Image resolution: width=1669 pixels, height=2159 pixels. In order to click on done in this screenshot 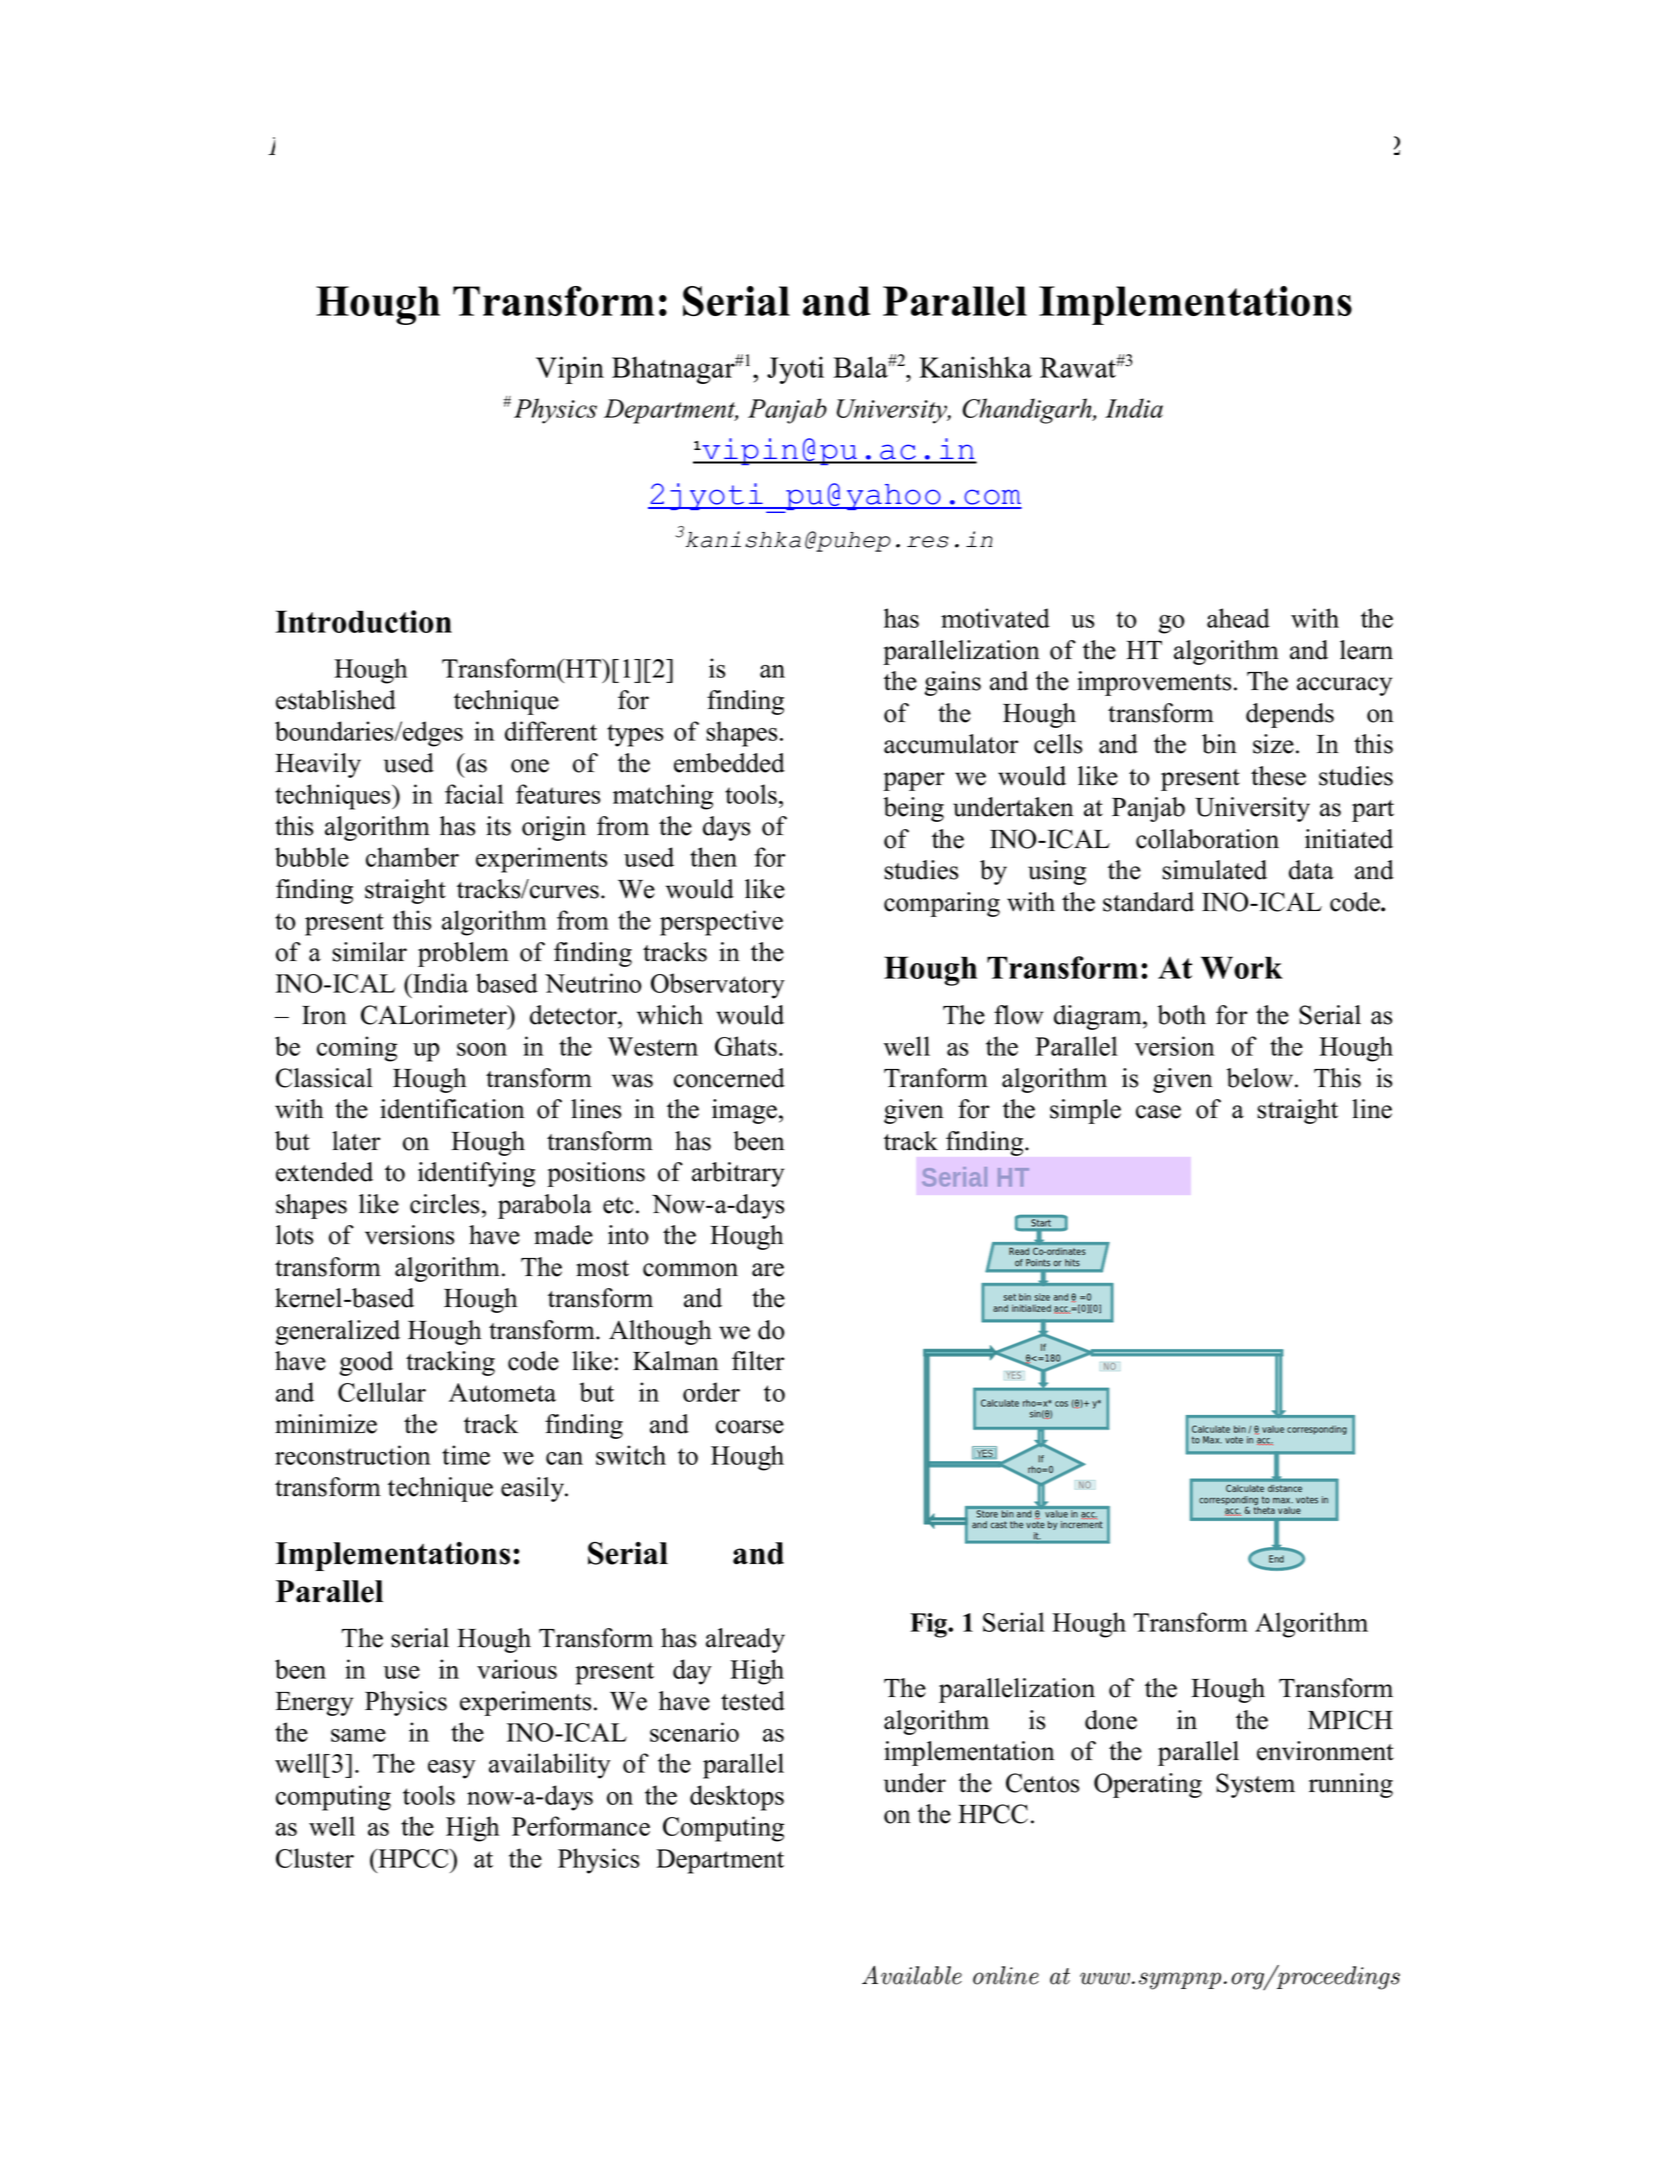, I will do `click(1111, 1720)`.
